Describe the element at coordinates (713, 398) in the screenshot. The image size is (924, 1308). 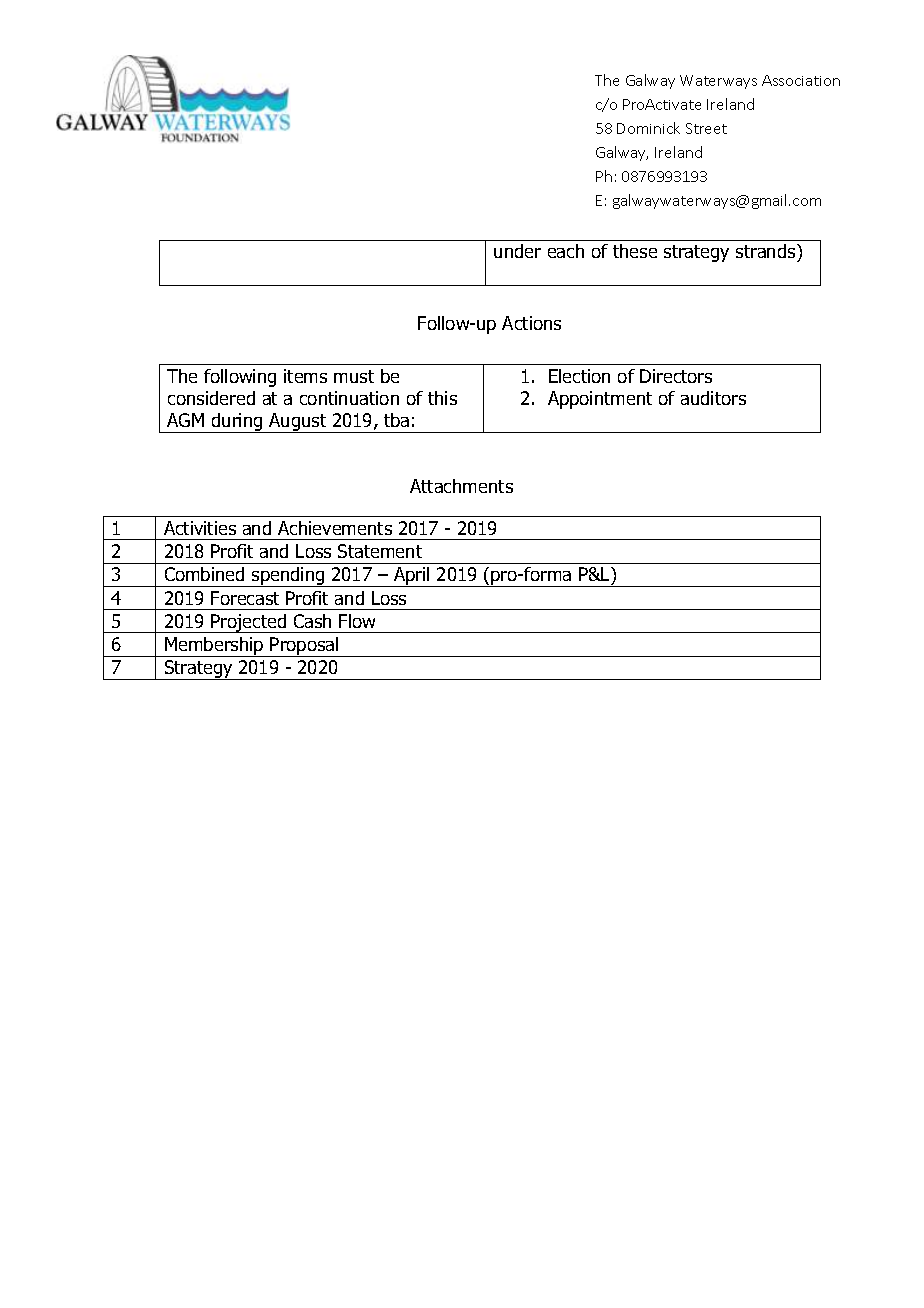
I see `auditors` at that location.
